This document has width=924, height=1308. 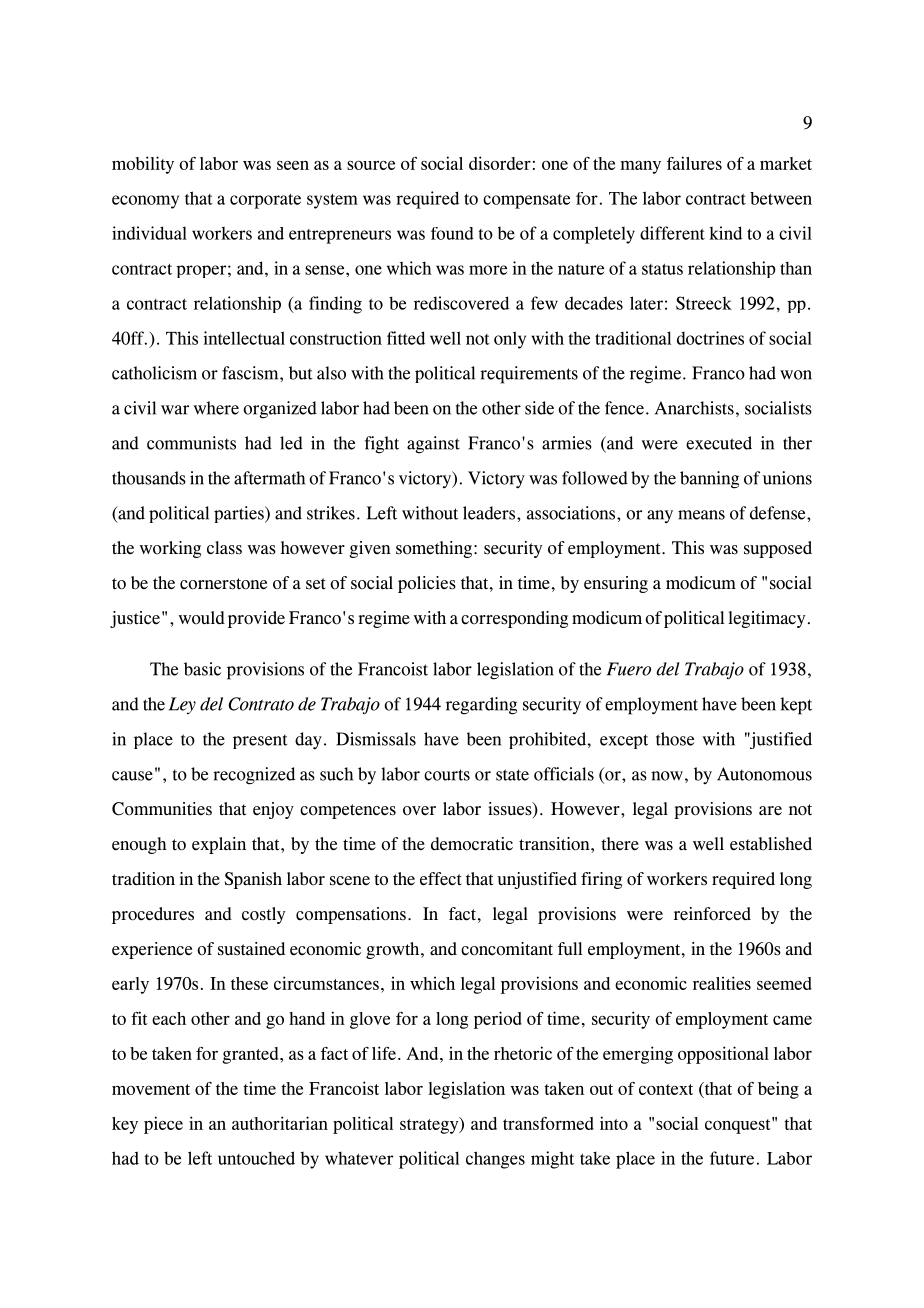 I want to click on explain, so click(x=219, y=845).
